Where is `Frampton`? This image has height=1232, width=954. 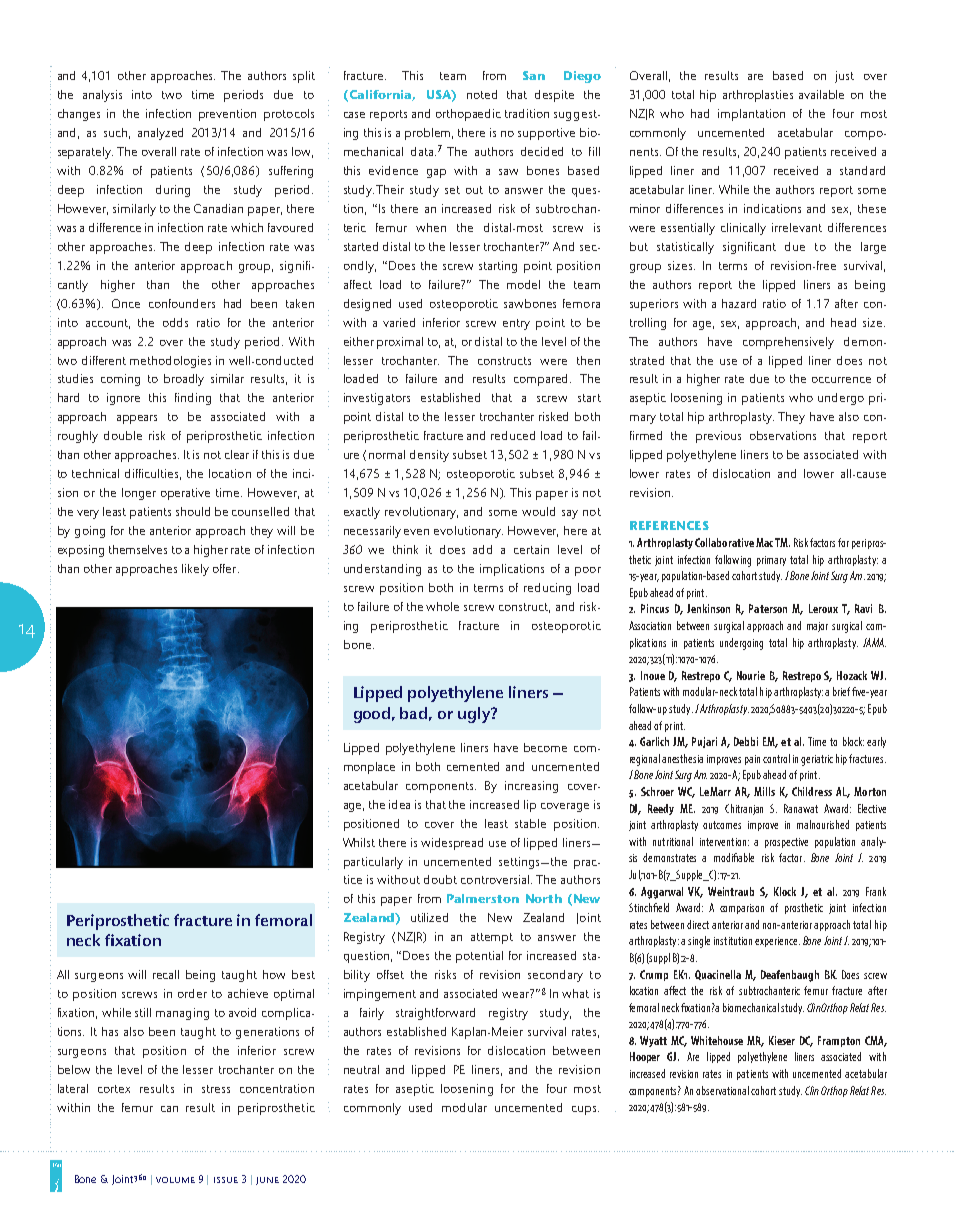
Frampton is located at coordinates (839, 1041).
